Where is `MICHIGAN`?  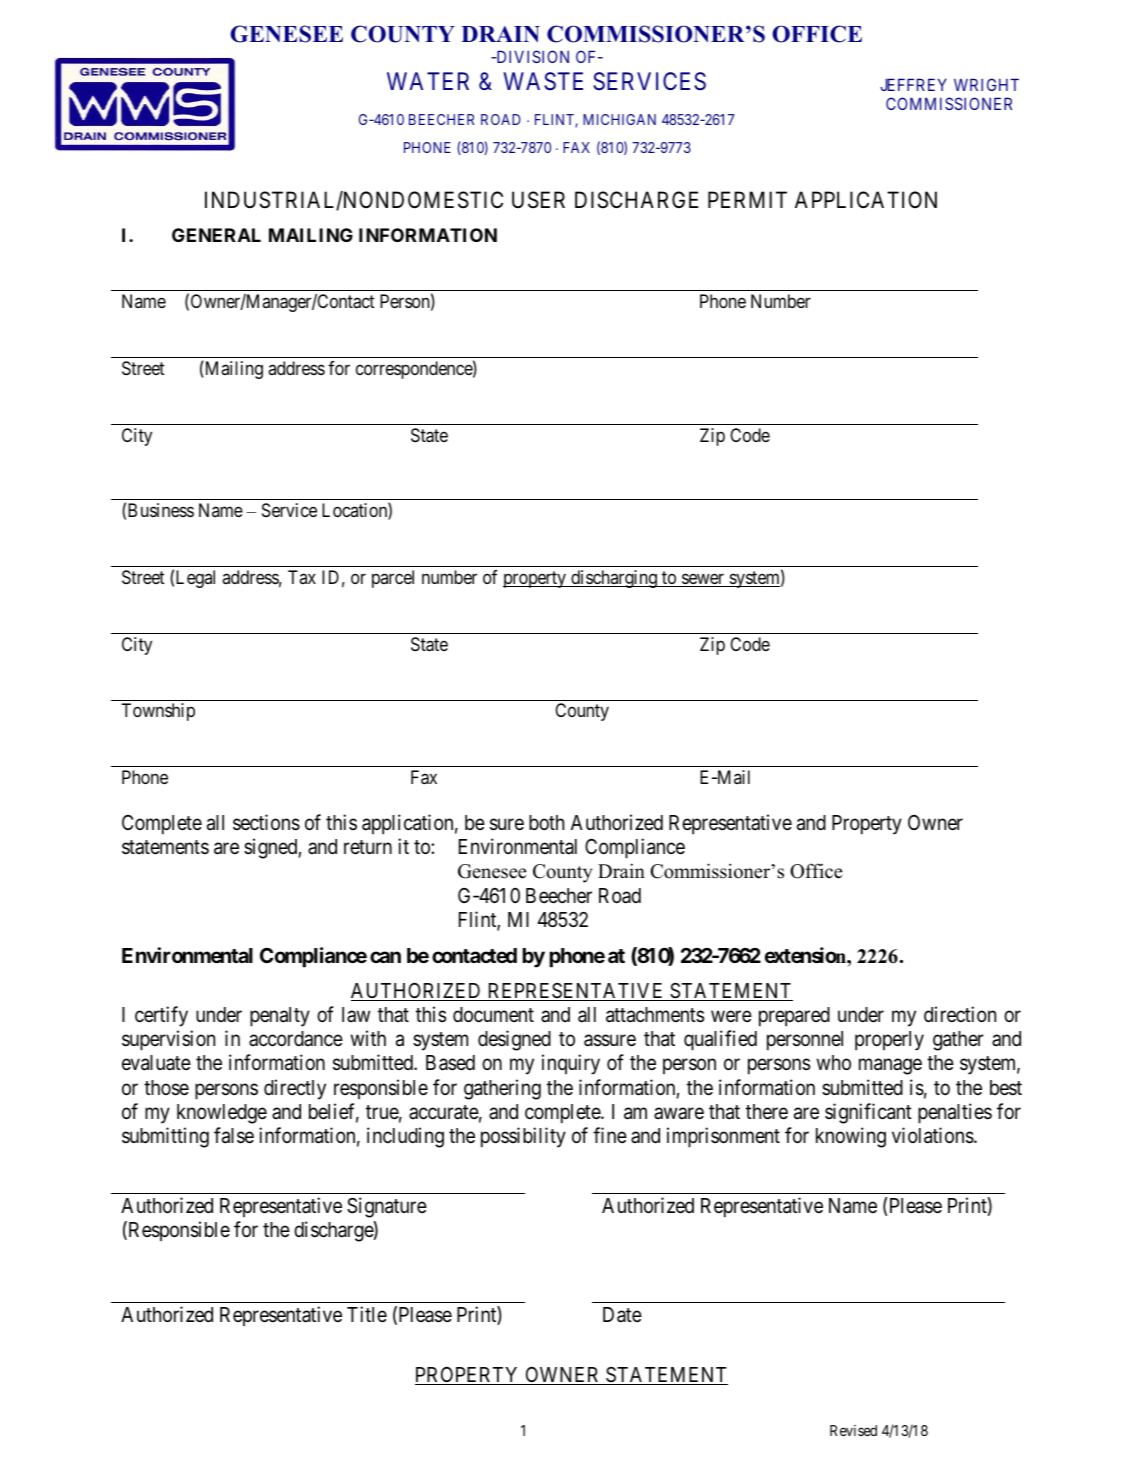 MICHIGAN is located at coordinates (619, 119).
